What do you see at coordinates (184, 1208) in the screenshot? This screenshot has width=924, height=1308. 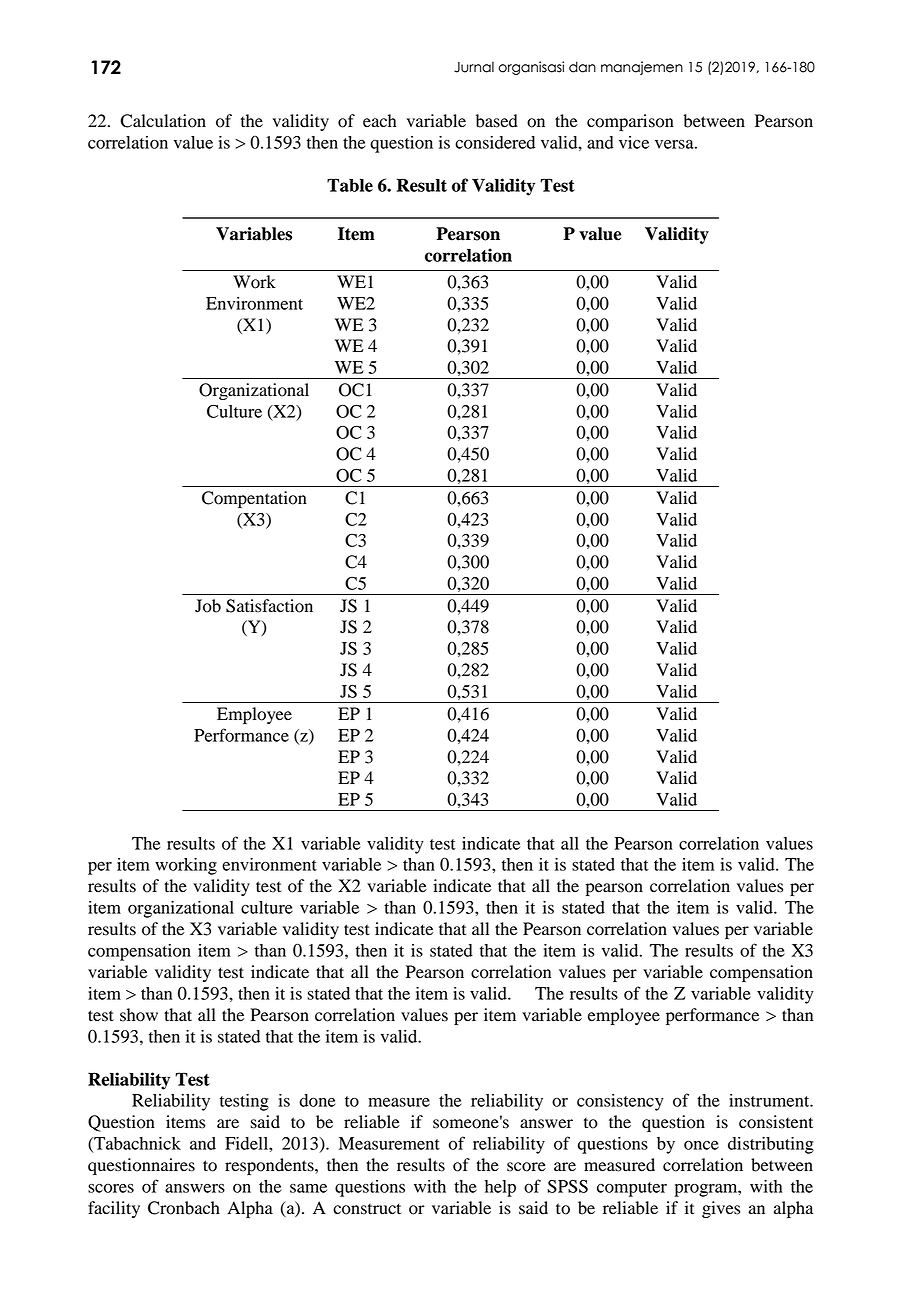 I see `Cronbach` at bounding box center [184, 1208].
